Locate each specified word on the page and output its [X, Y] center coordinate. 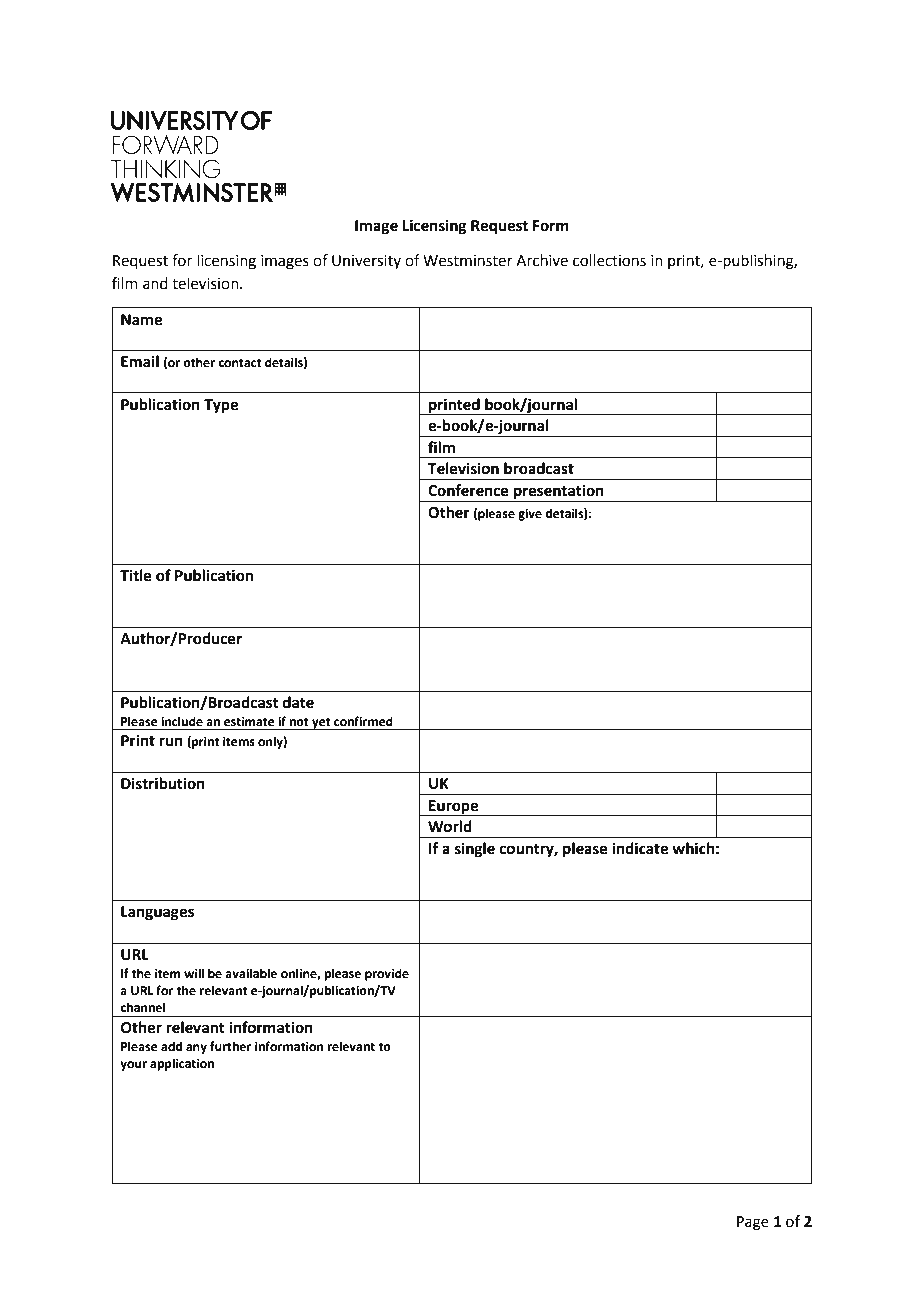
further [230, 1046]
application [182, 1064]
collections [609, 260]
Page [753, 1223]
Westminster [468, 261]
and [155, 283]
